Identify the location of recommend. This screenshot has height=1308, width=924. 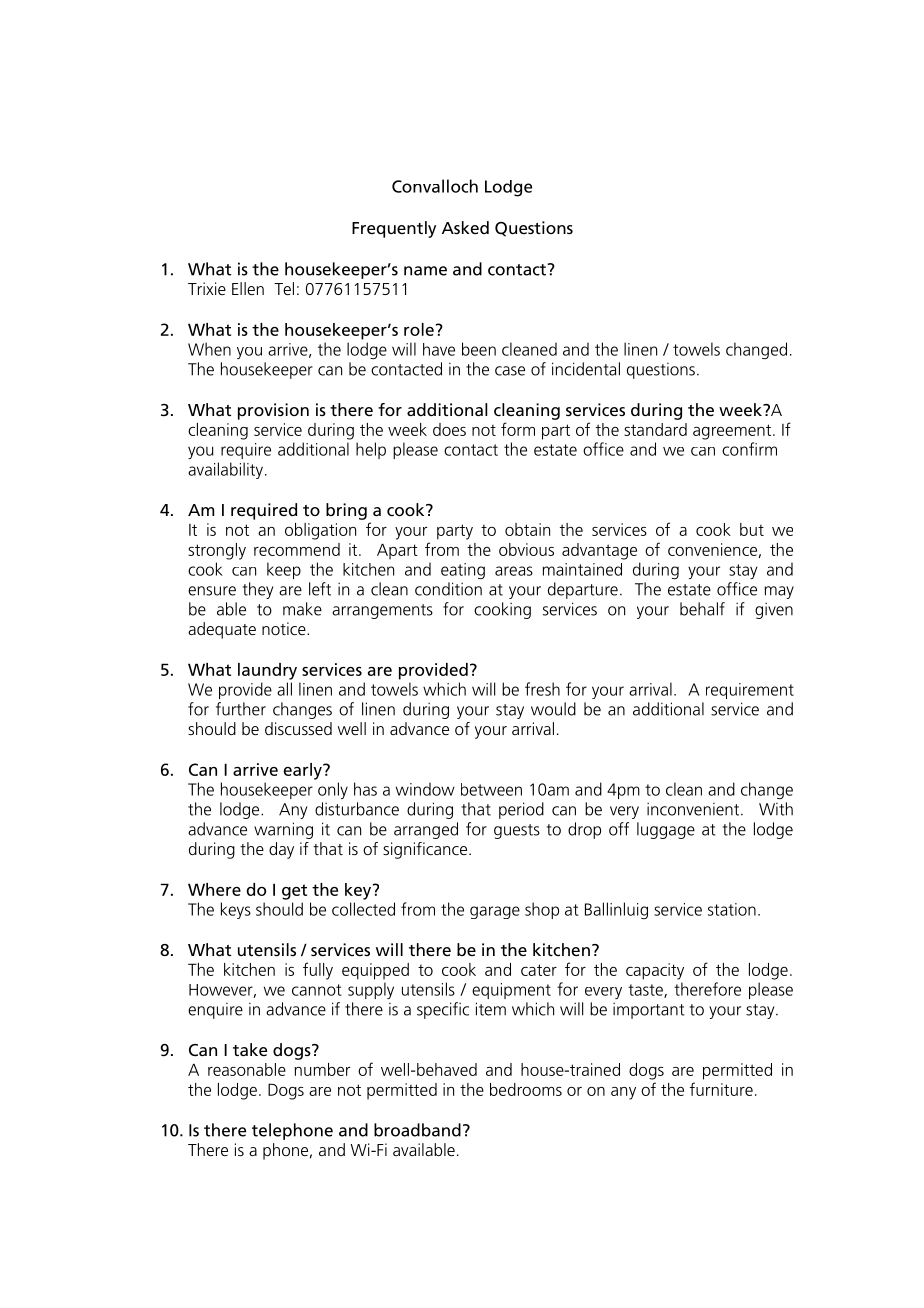
(297, 549).
